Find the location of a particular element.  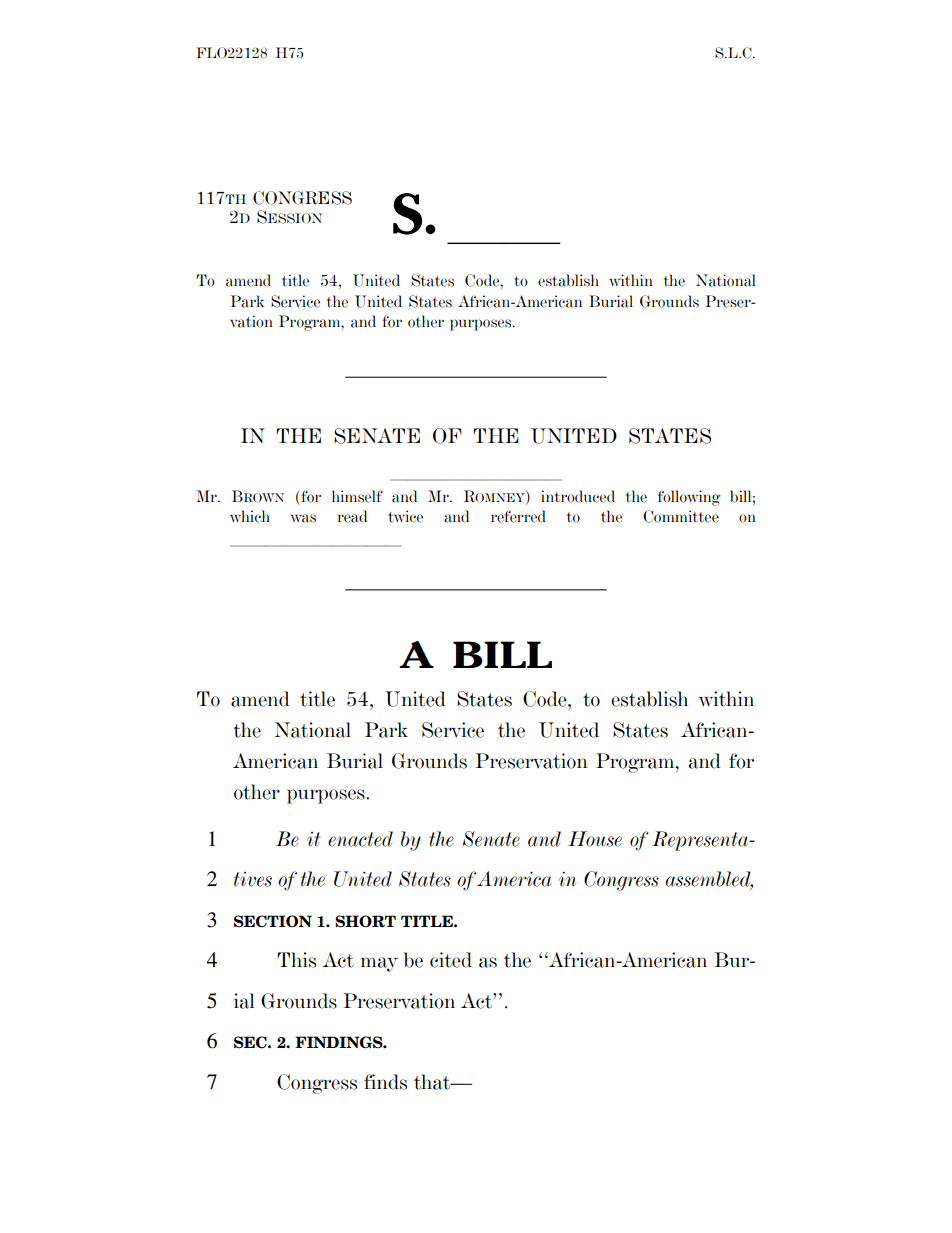

read is located at coordinates (352, 516).
